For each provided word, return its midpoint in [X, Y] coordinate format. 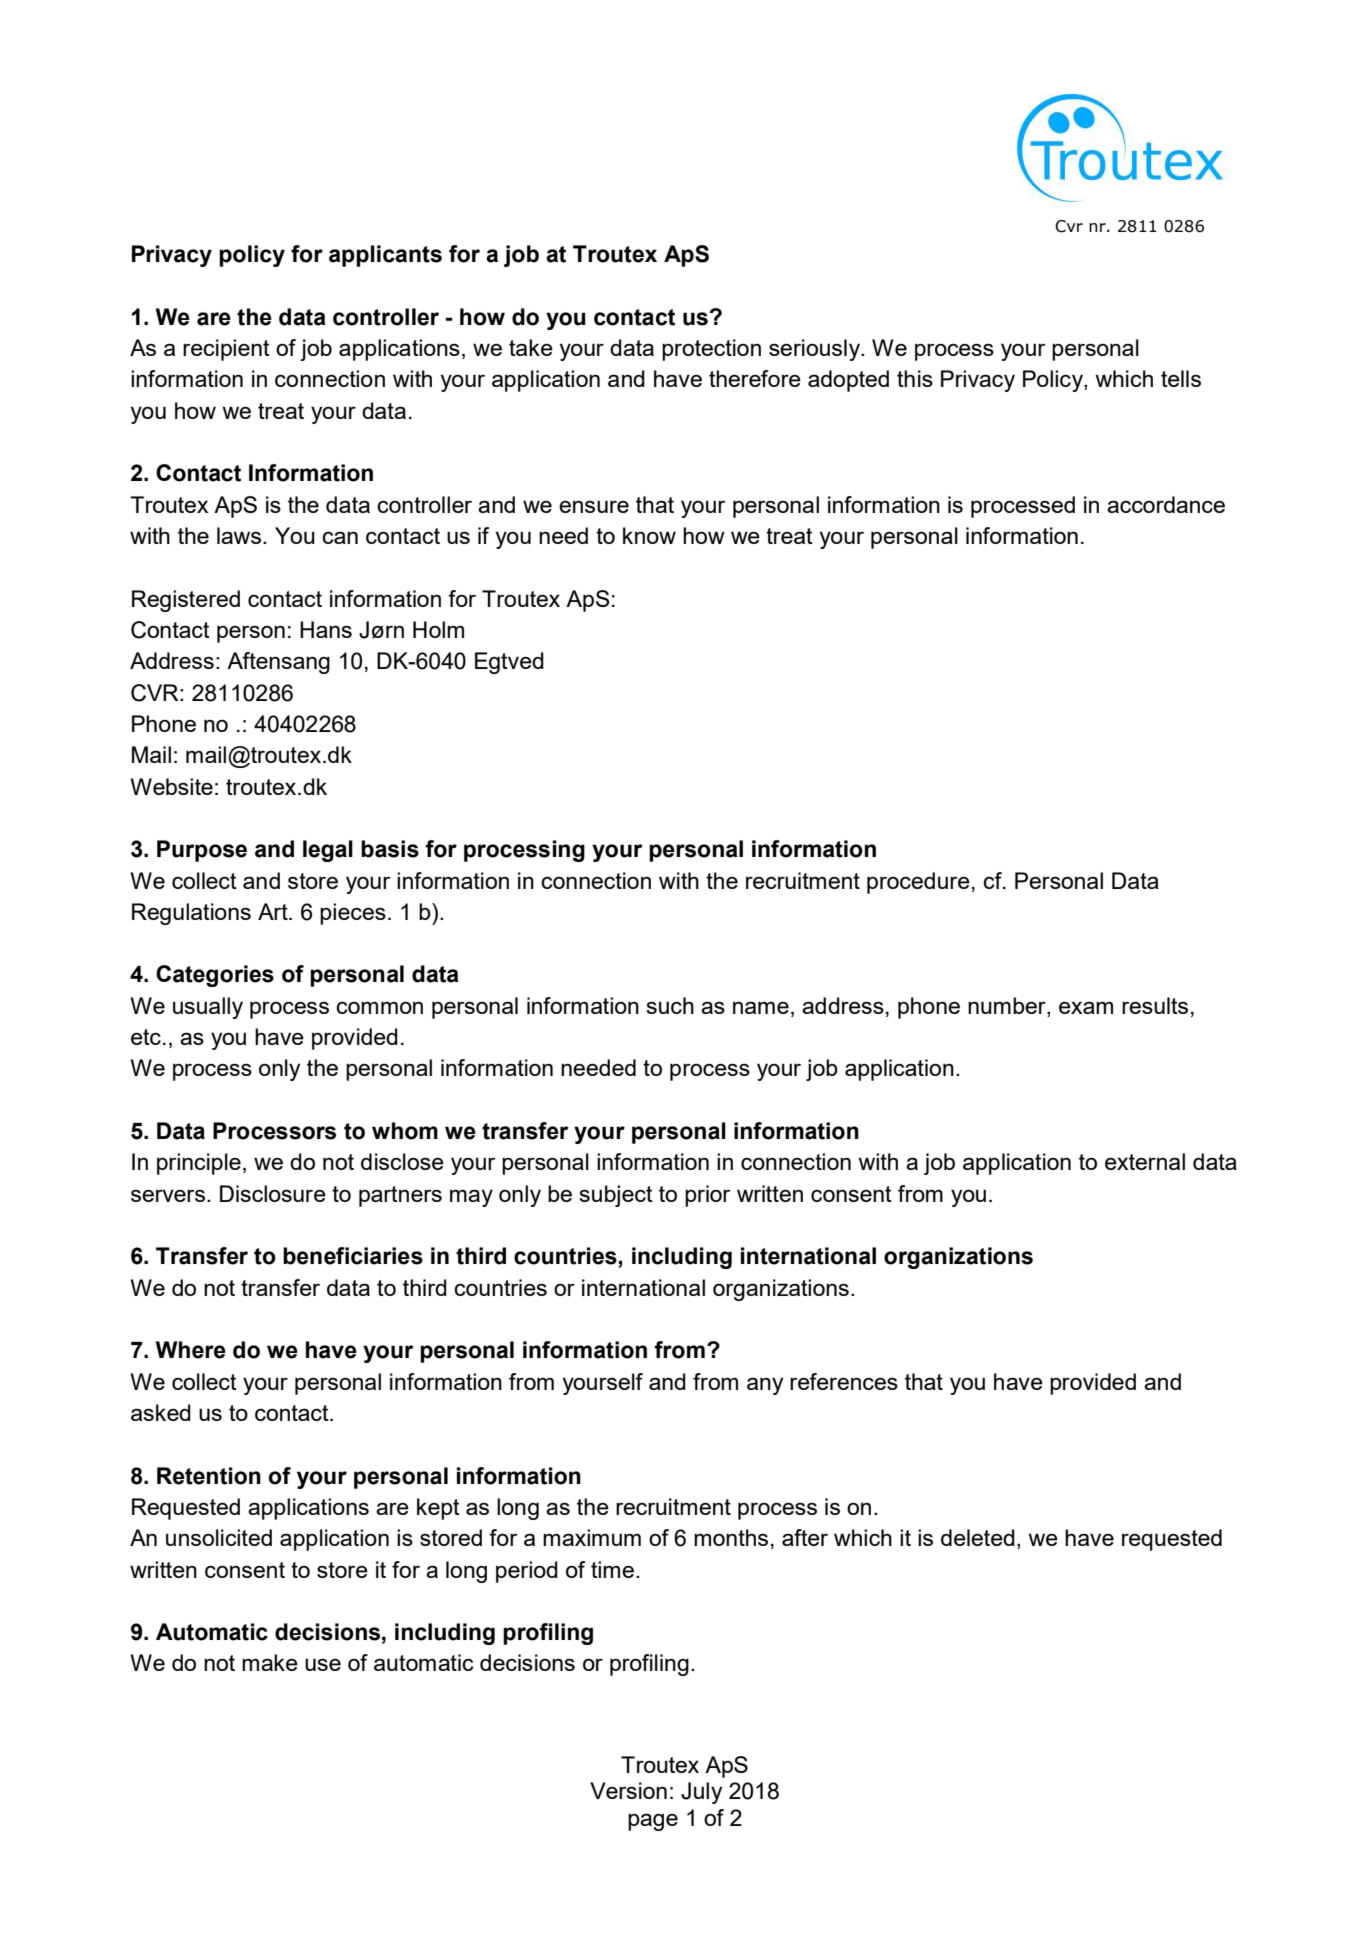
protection [711, 350]
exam [1086, 1007]
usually [208, 1008]
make [270, 1662]
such [670, 1005]
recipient [226, 350]
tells [1181, 378]
